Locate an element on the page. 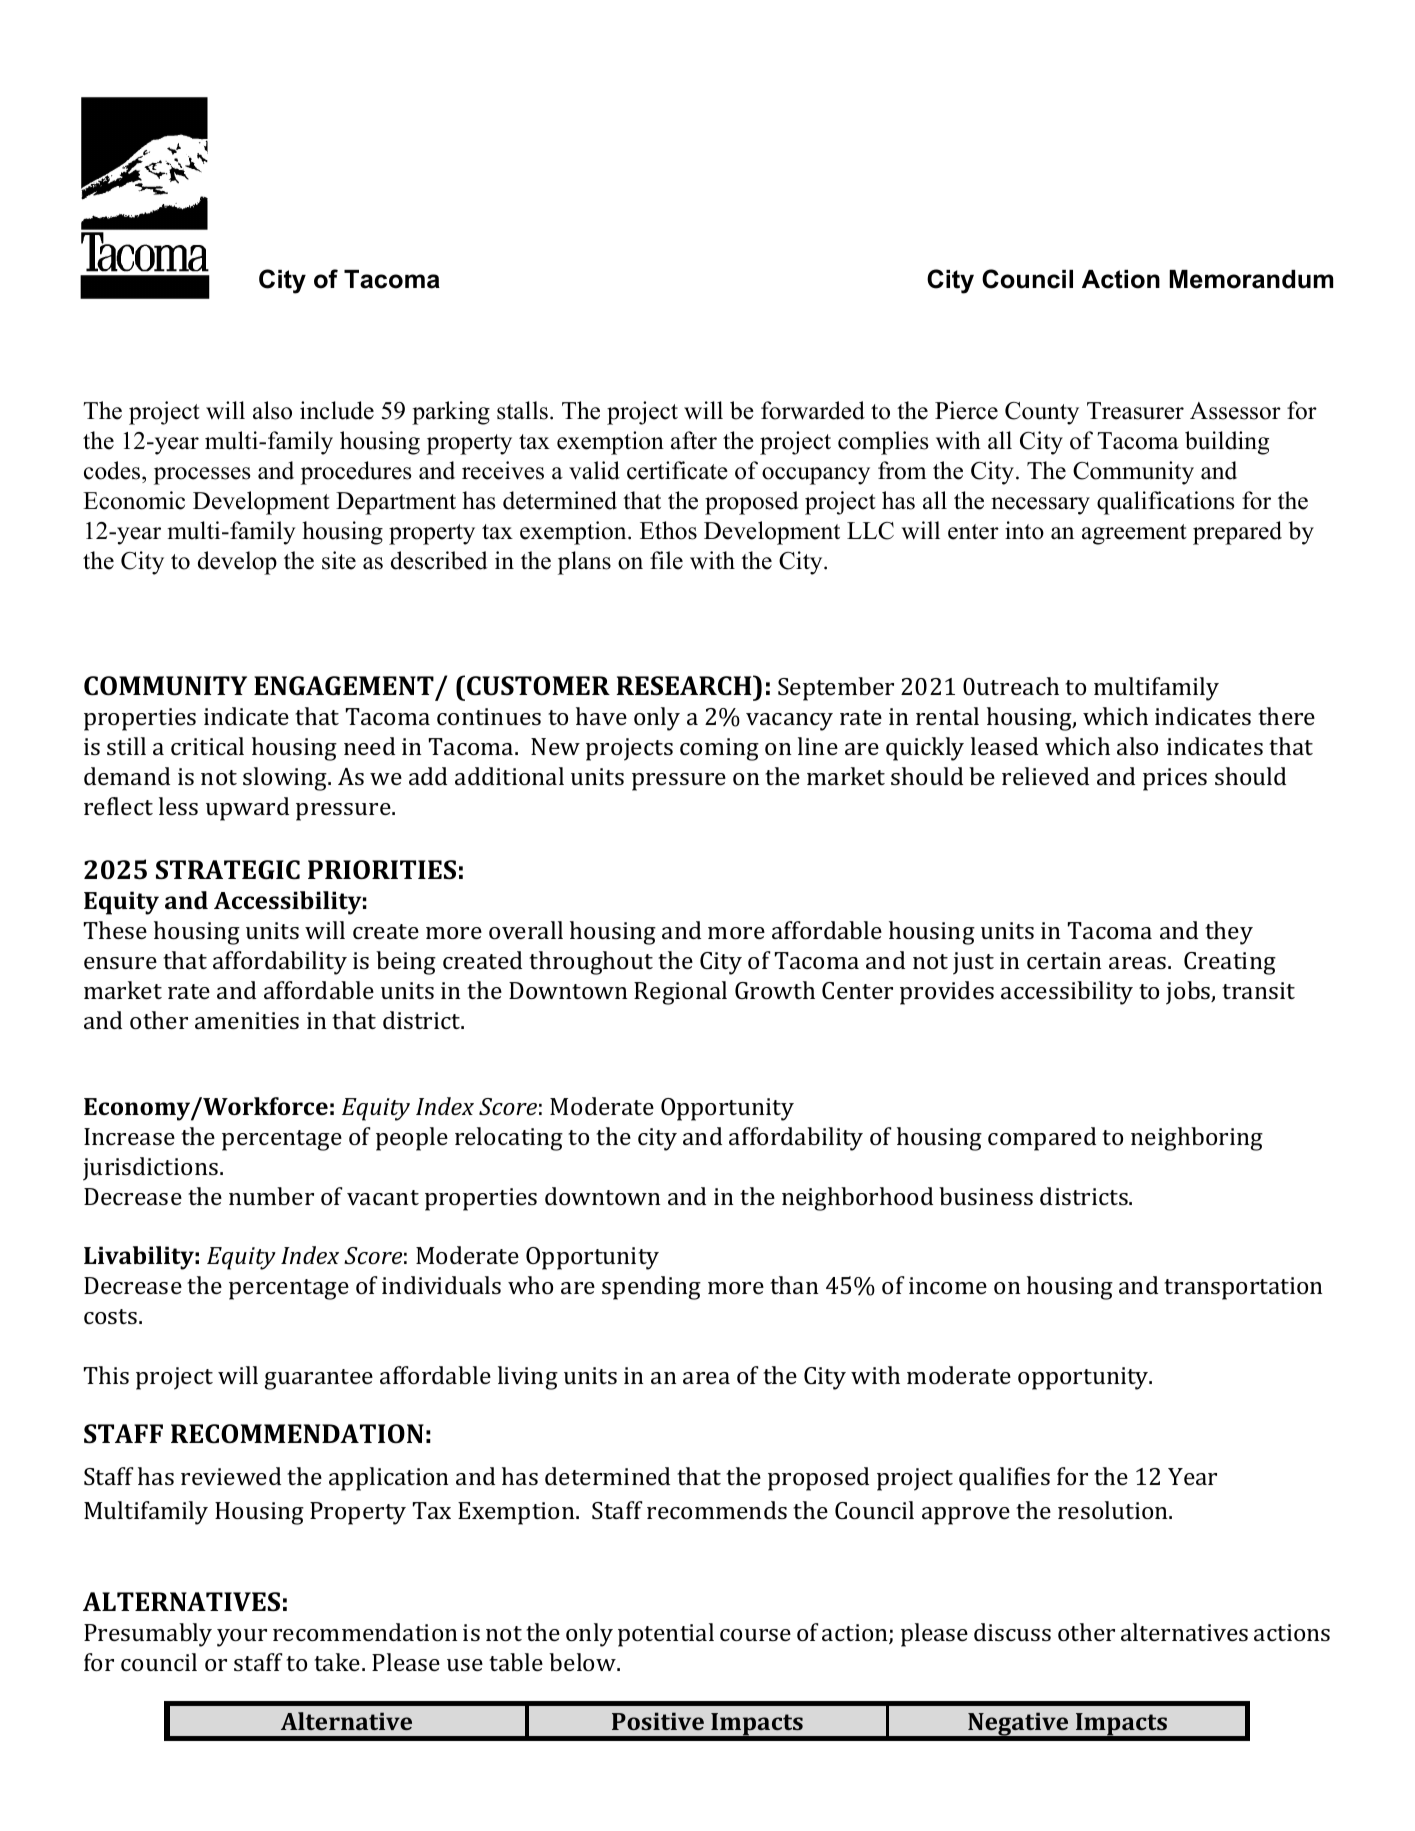  your is located at coordinates (242, 1638).
